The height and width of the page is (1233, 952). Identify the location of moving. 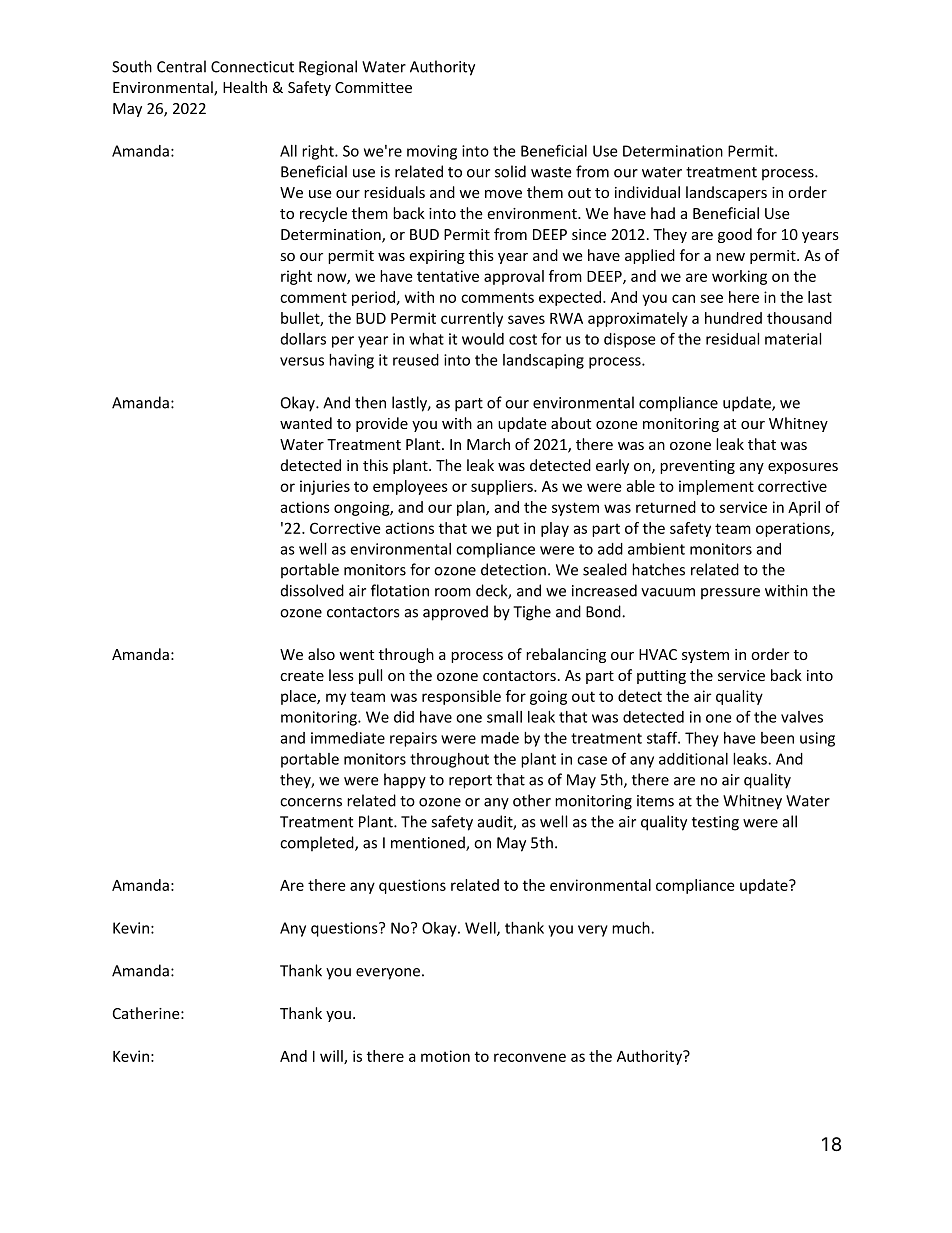
(432, 152).
